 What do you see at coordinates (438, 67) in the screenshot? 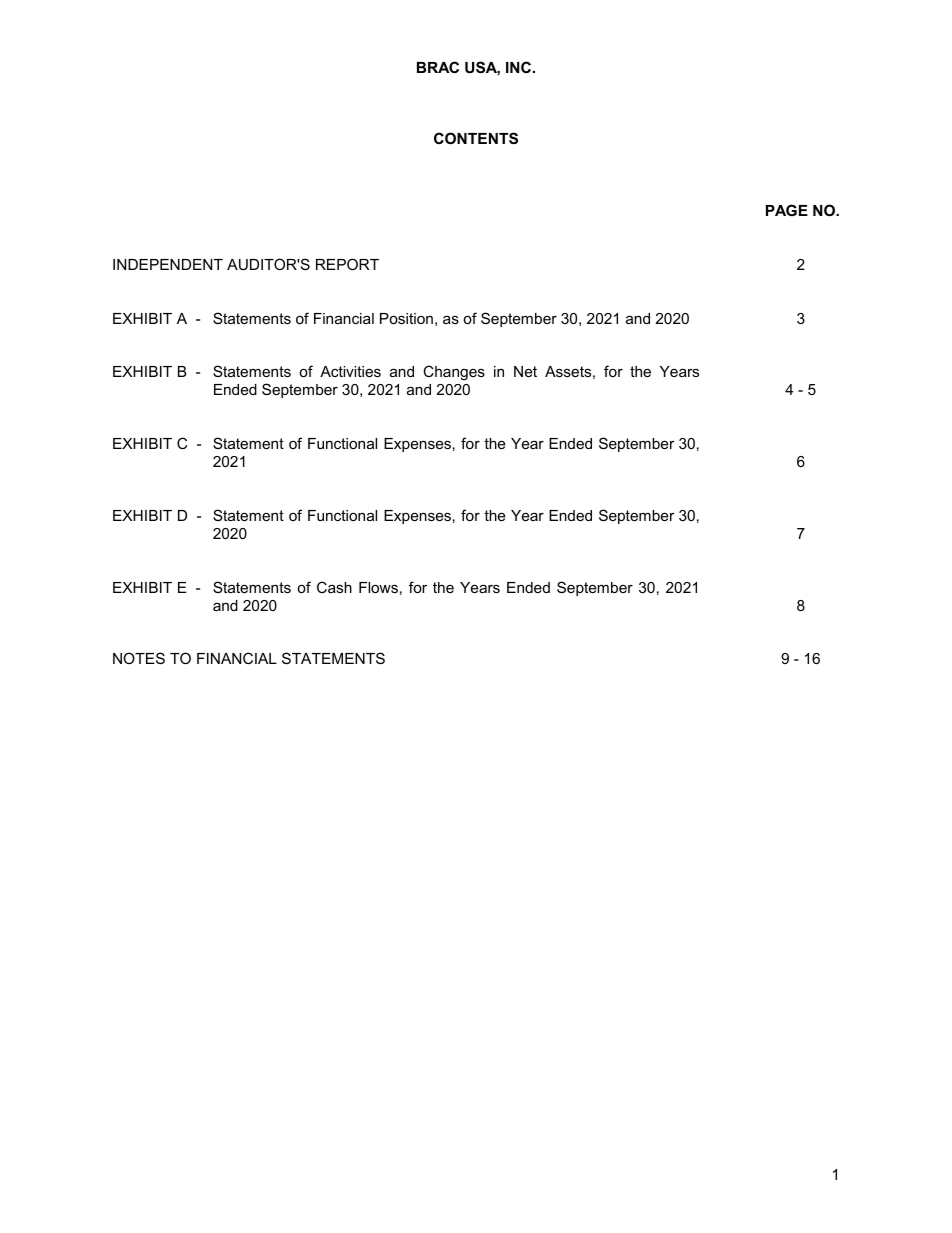
I see `BRAC` at bounding box center [438, 67].
